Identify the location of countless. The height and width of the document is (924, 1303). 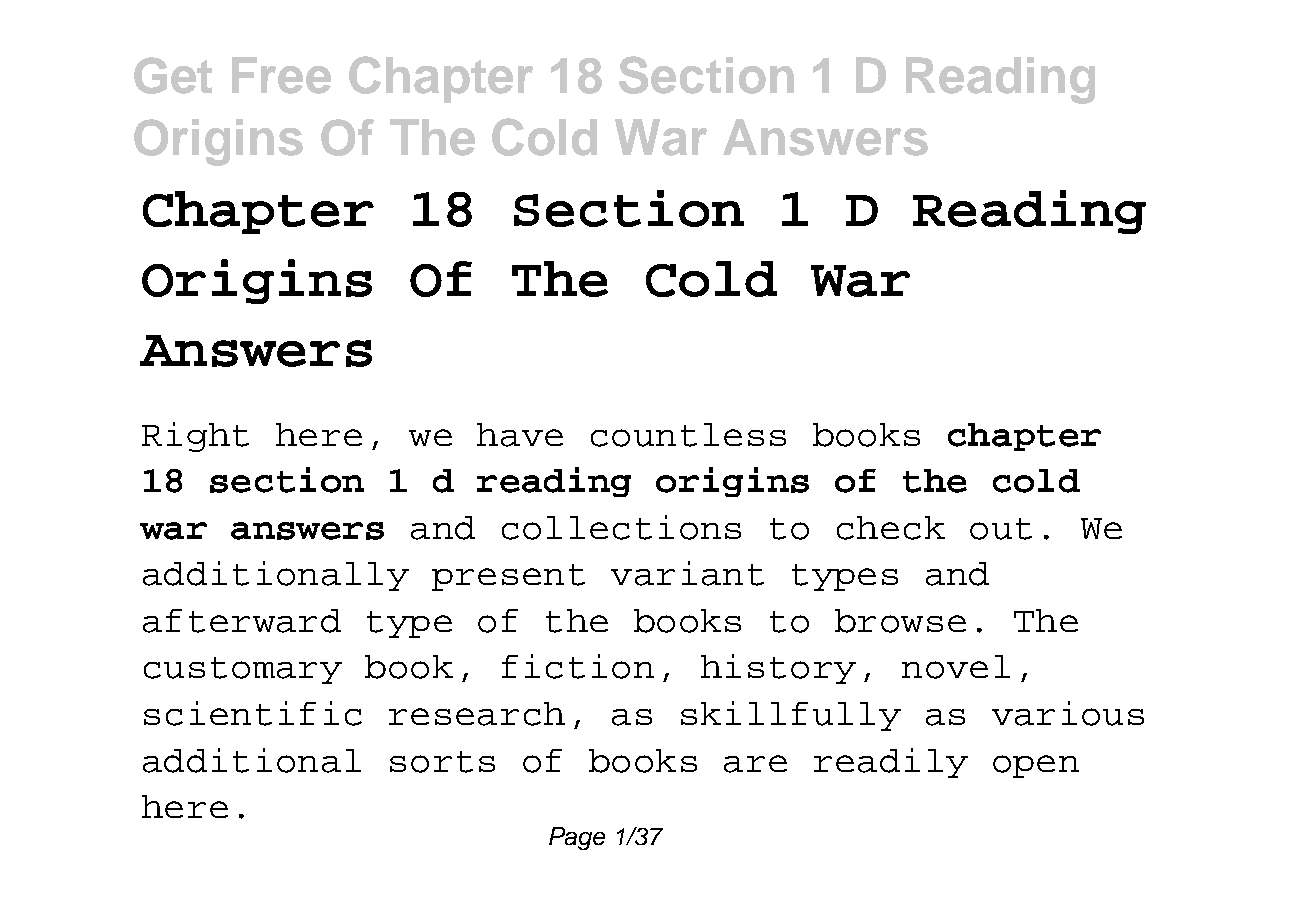
(688, 435).
